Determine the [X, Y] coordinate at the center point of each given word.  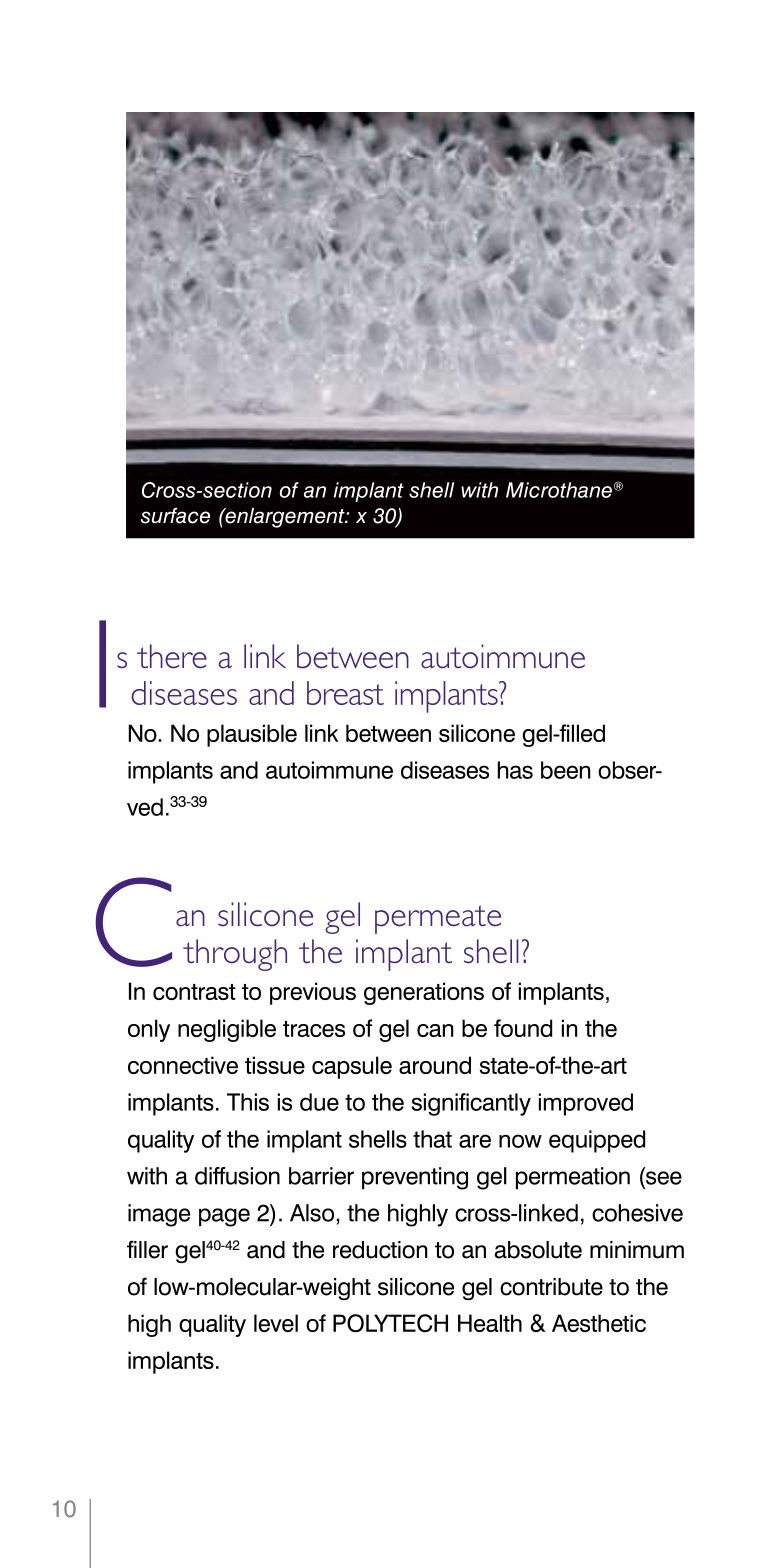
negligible [227, 1030]
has [515, 770]
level [276, 1323]
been [565, 770]
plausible [252, 735]
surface [175, 516]
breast [345, 693]
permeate [438, 919]
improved [586, 1104]
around [435, 1065]
